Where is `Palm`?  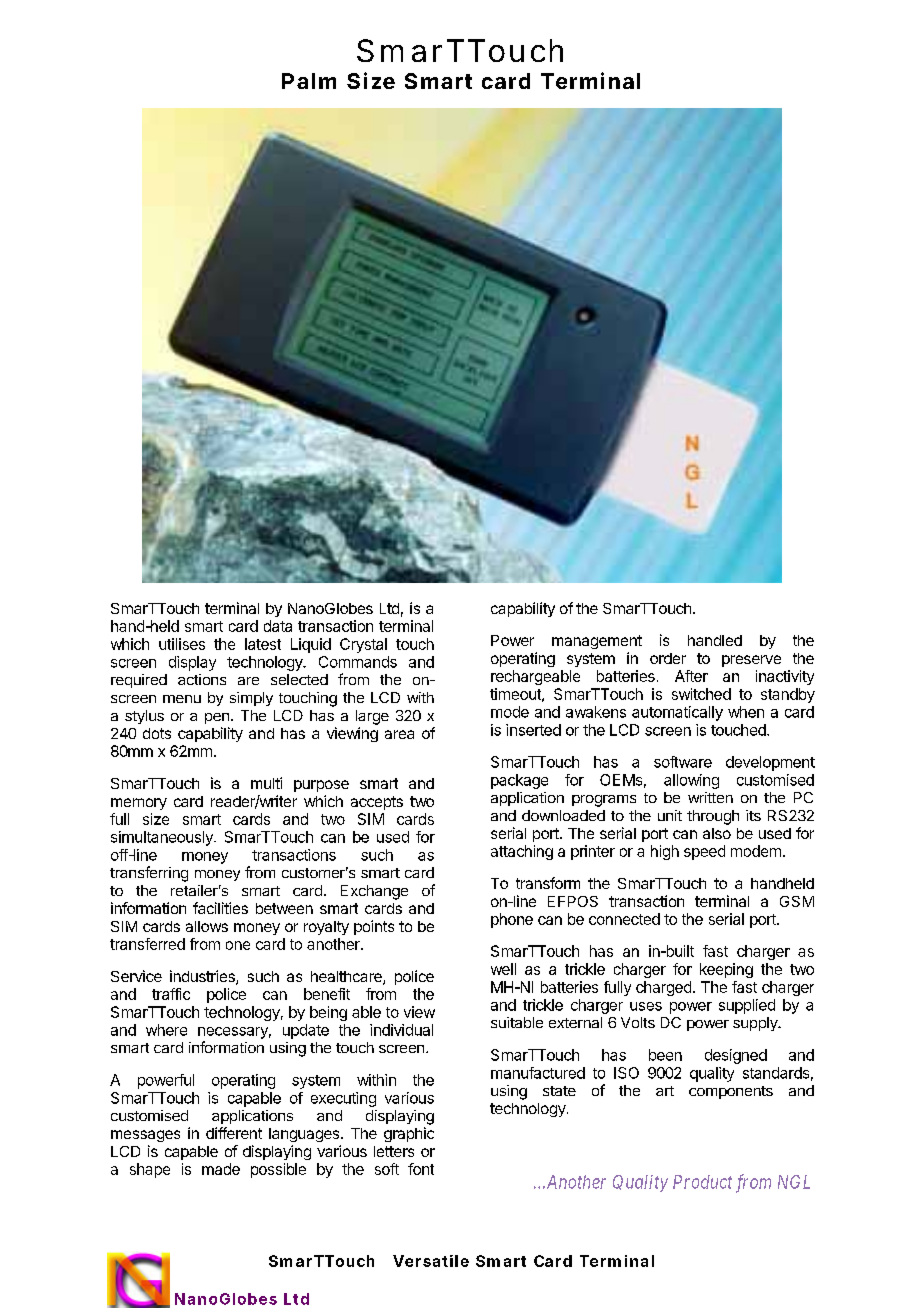 Palm is located at coordinates (309, 81).
